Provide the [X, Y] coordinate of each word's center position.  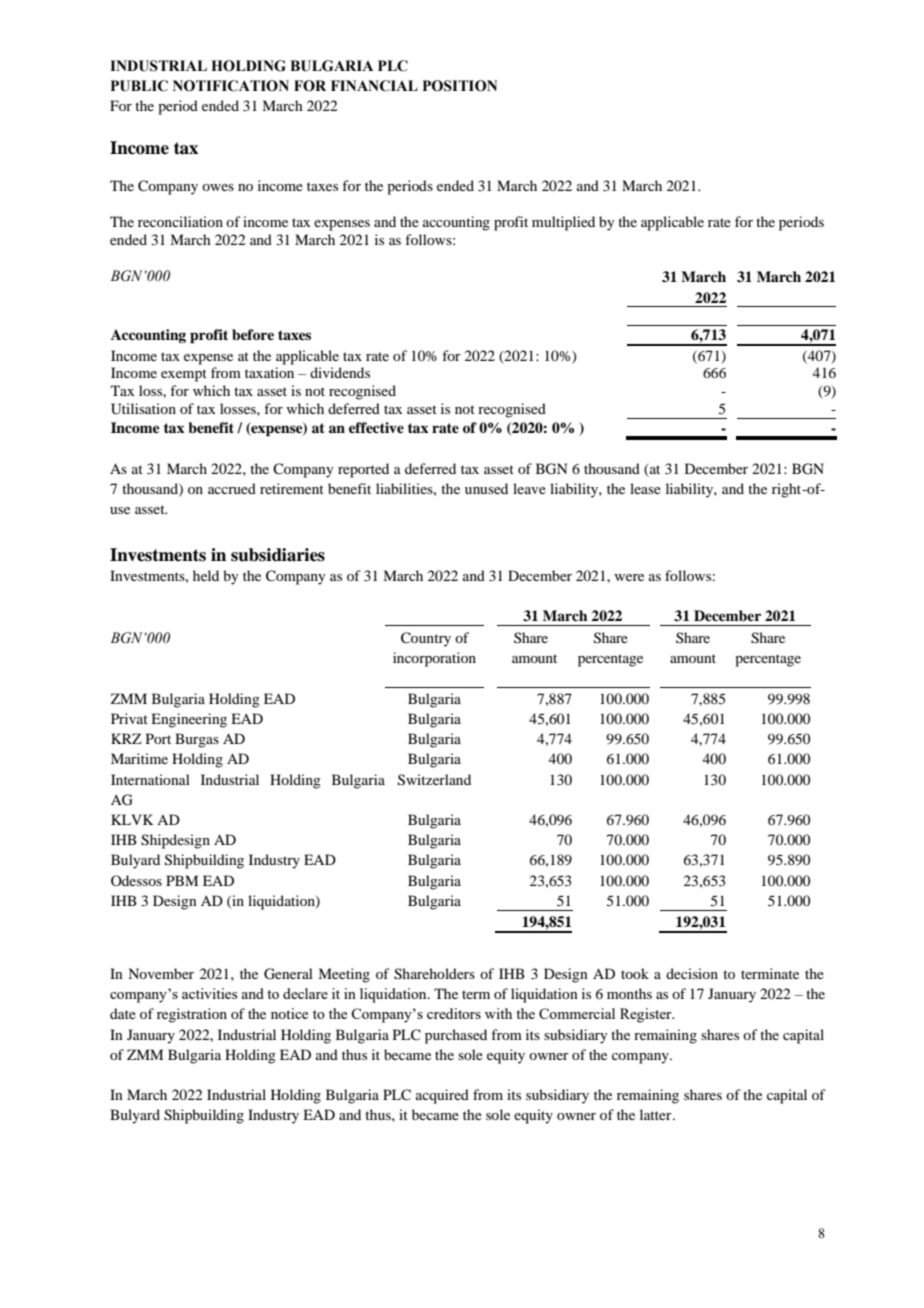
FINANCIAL [374, 86]
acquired [442, 1096]
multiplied [563, 223]
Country [426, 639]
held [206, 575]
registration [192, 1015]
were [629, 577]
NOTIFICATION [231, 86]
